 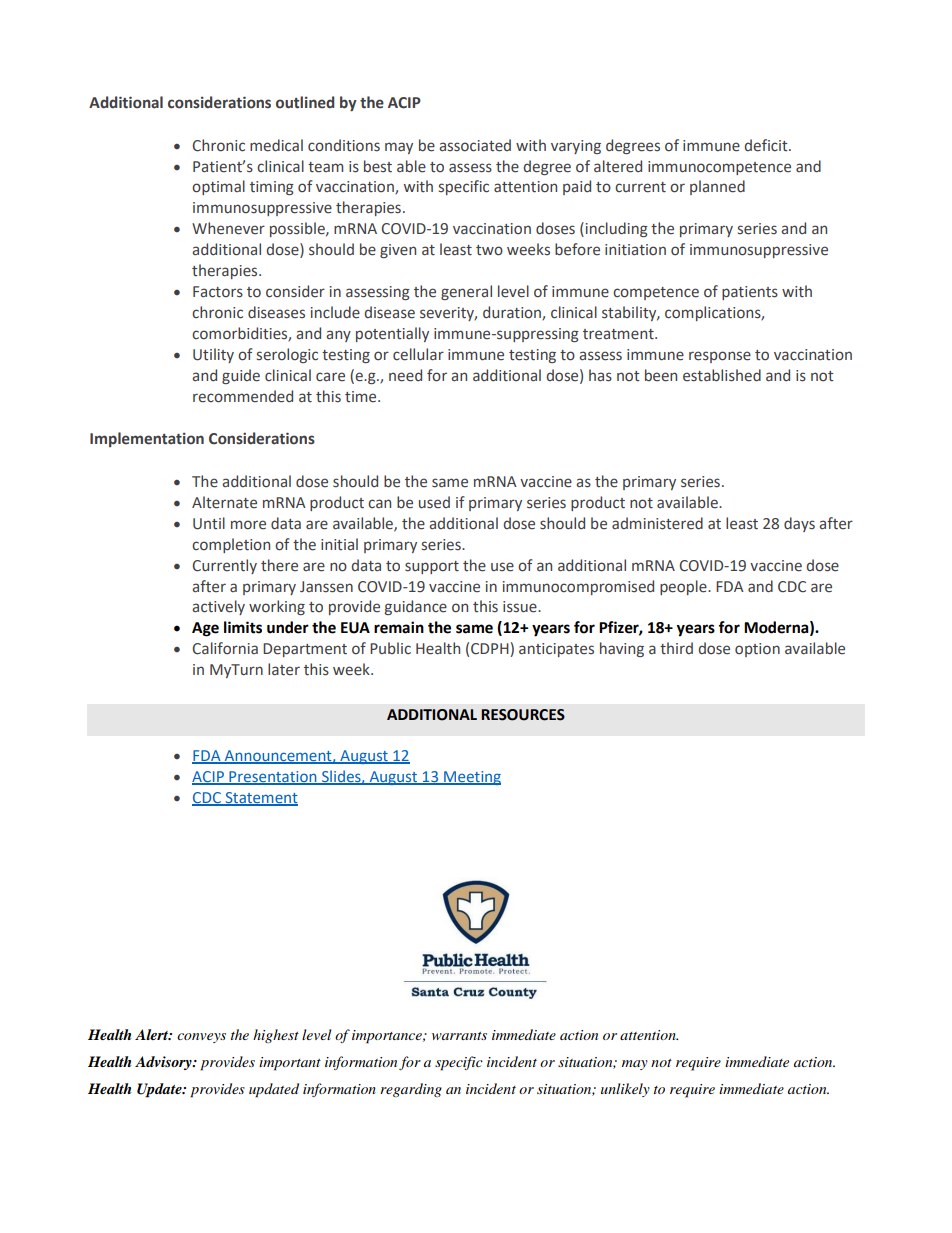 What do you see at coordinates (475, 145) in the screenshot?
I see `associated` at bounding box center [475, 145].
